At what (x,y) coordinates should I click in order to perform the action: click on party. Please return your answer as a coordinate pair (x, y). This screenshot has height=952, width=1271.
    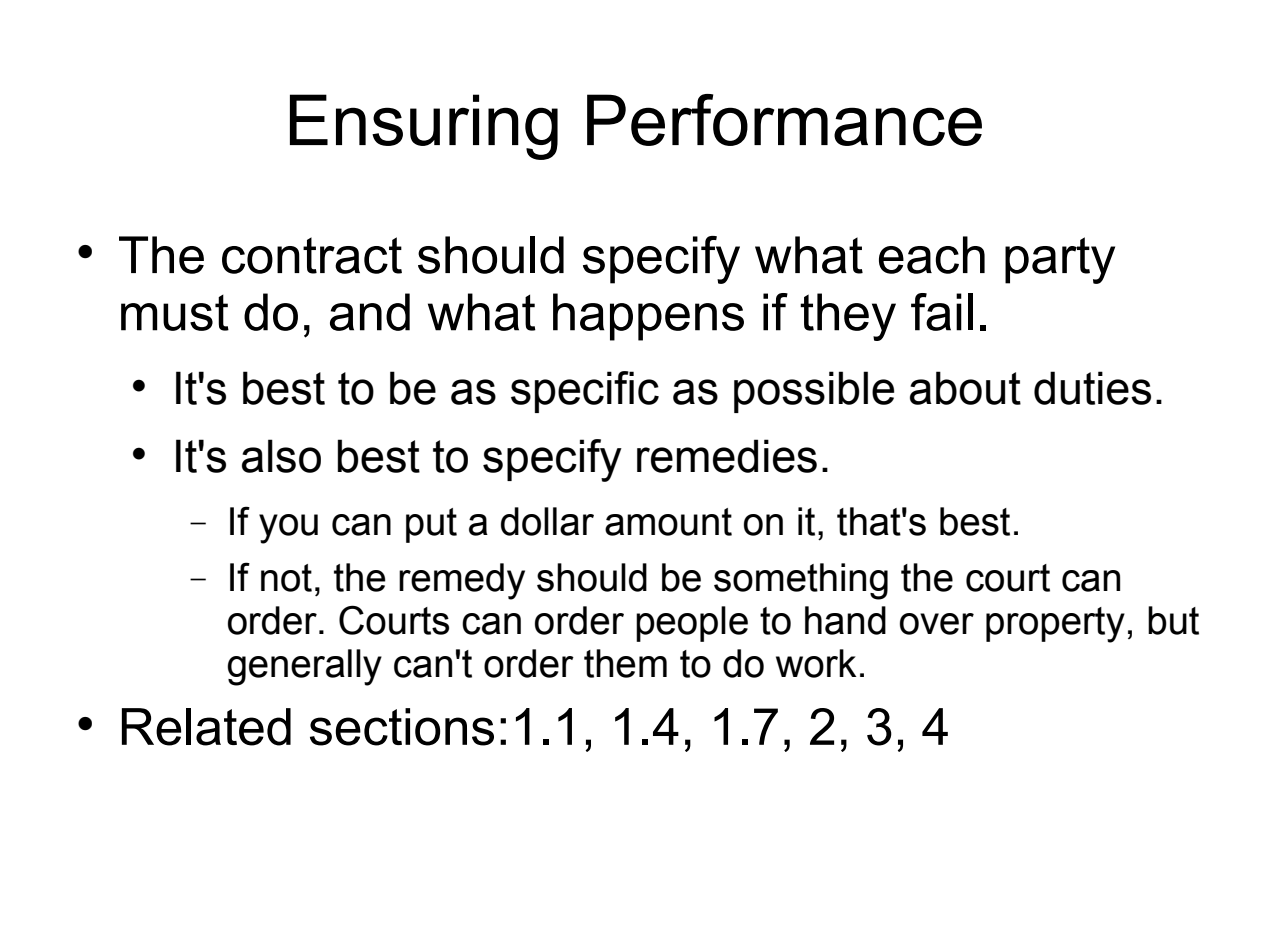
    Looking at the image, I should click on (1060, 260).
